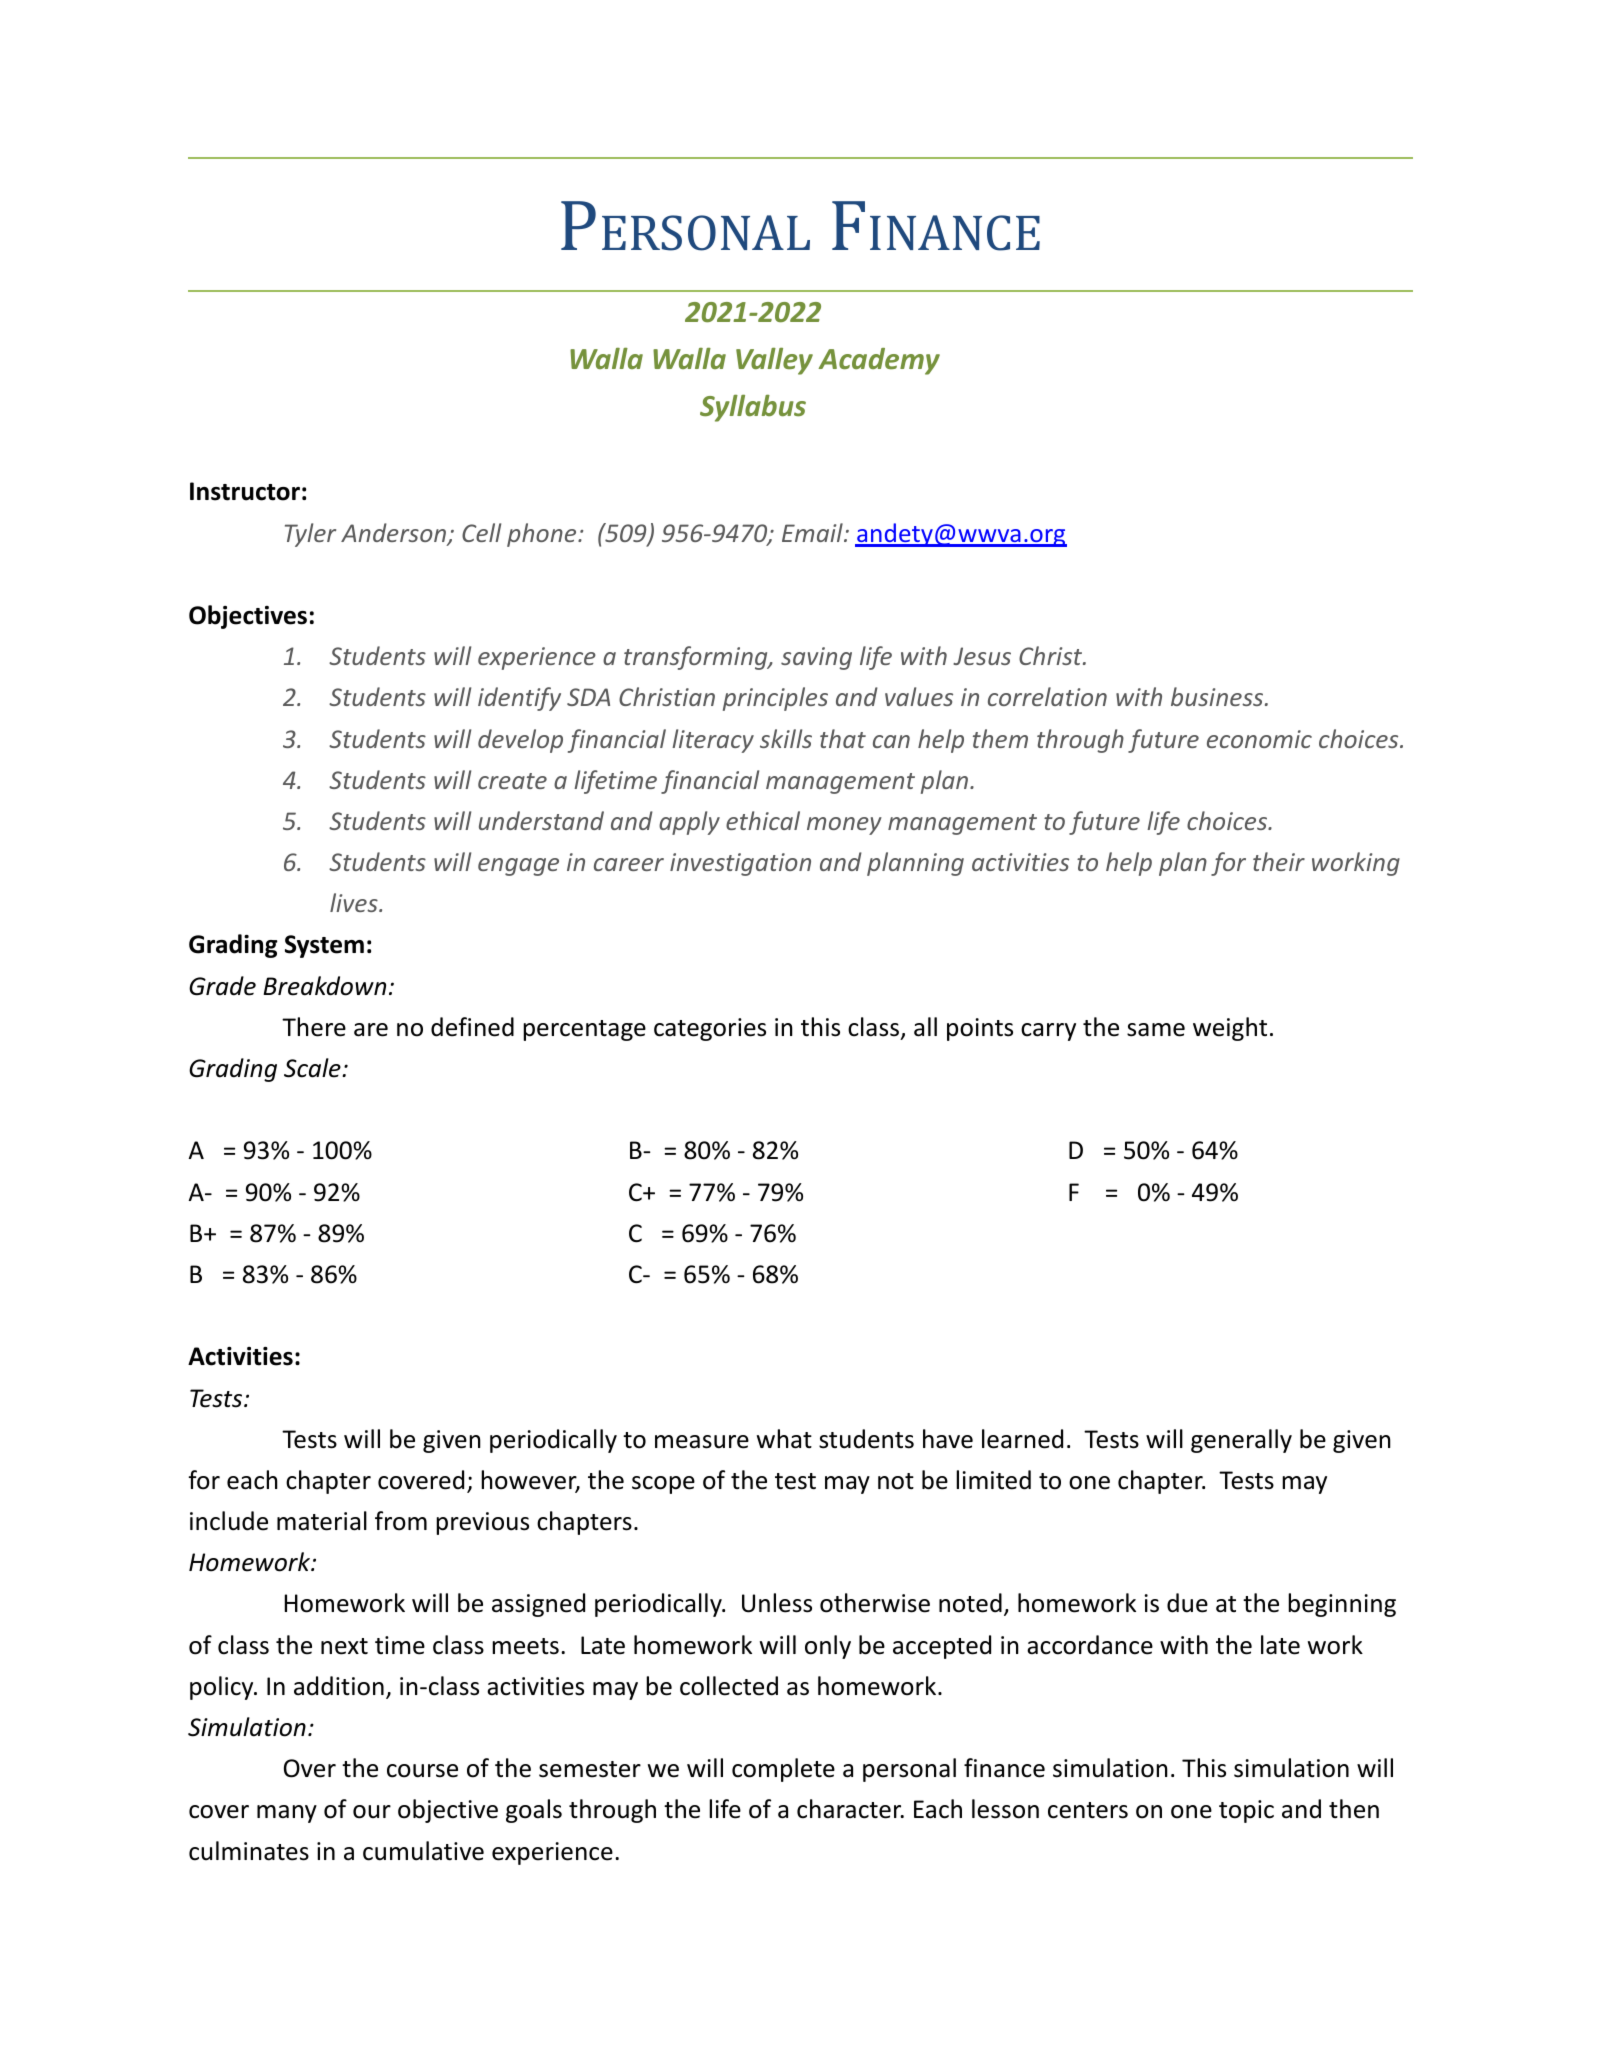  I want to click on business, so click(1217, 696).
